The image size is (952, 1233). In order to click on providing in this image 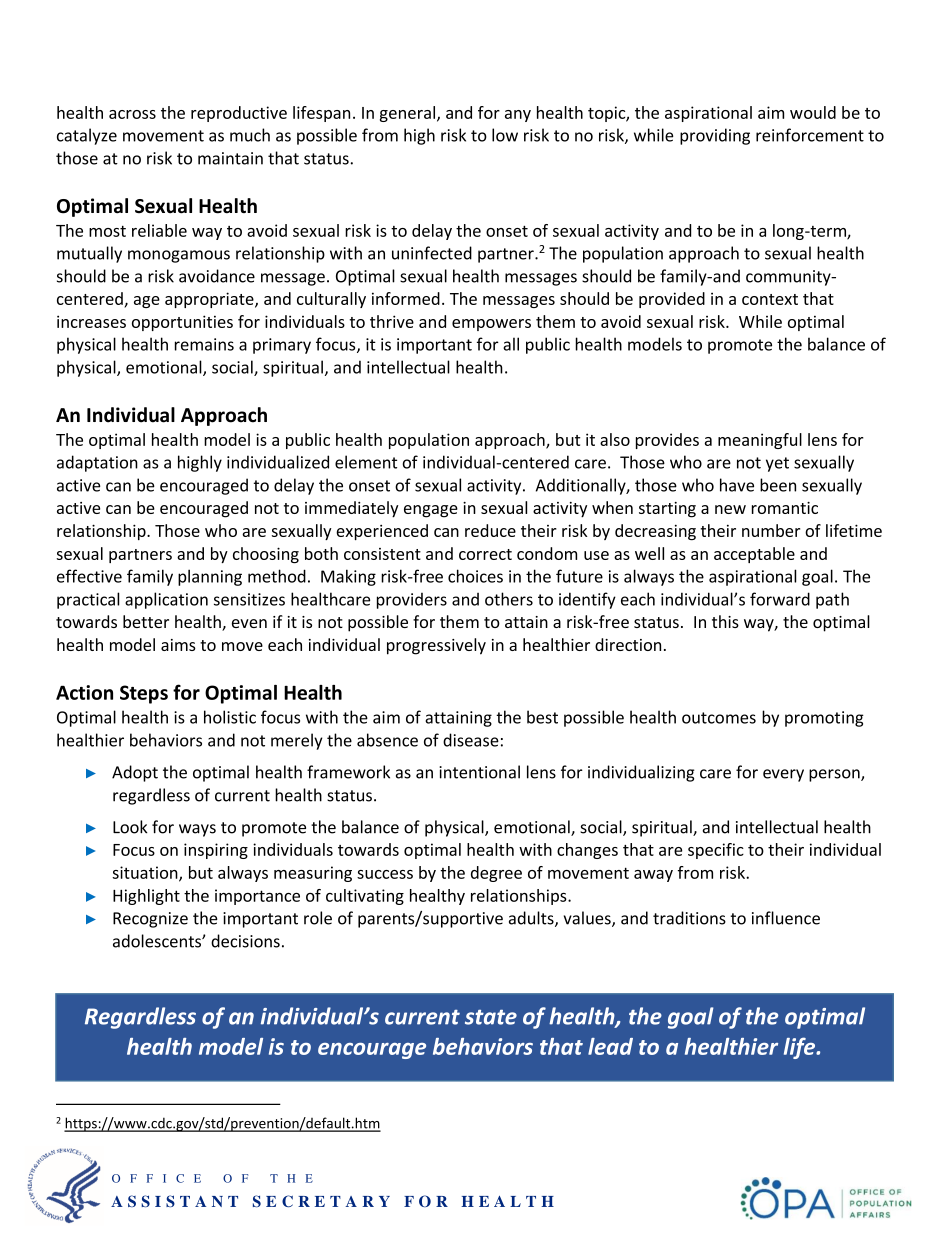, I will do `click(715, 136)`.
